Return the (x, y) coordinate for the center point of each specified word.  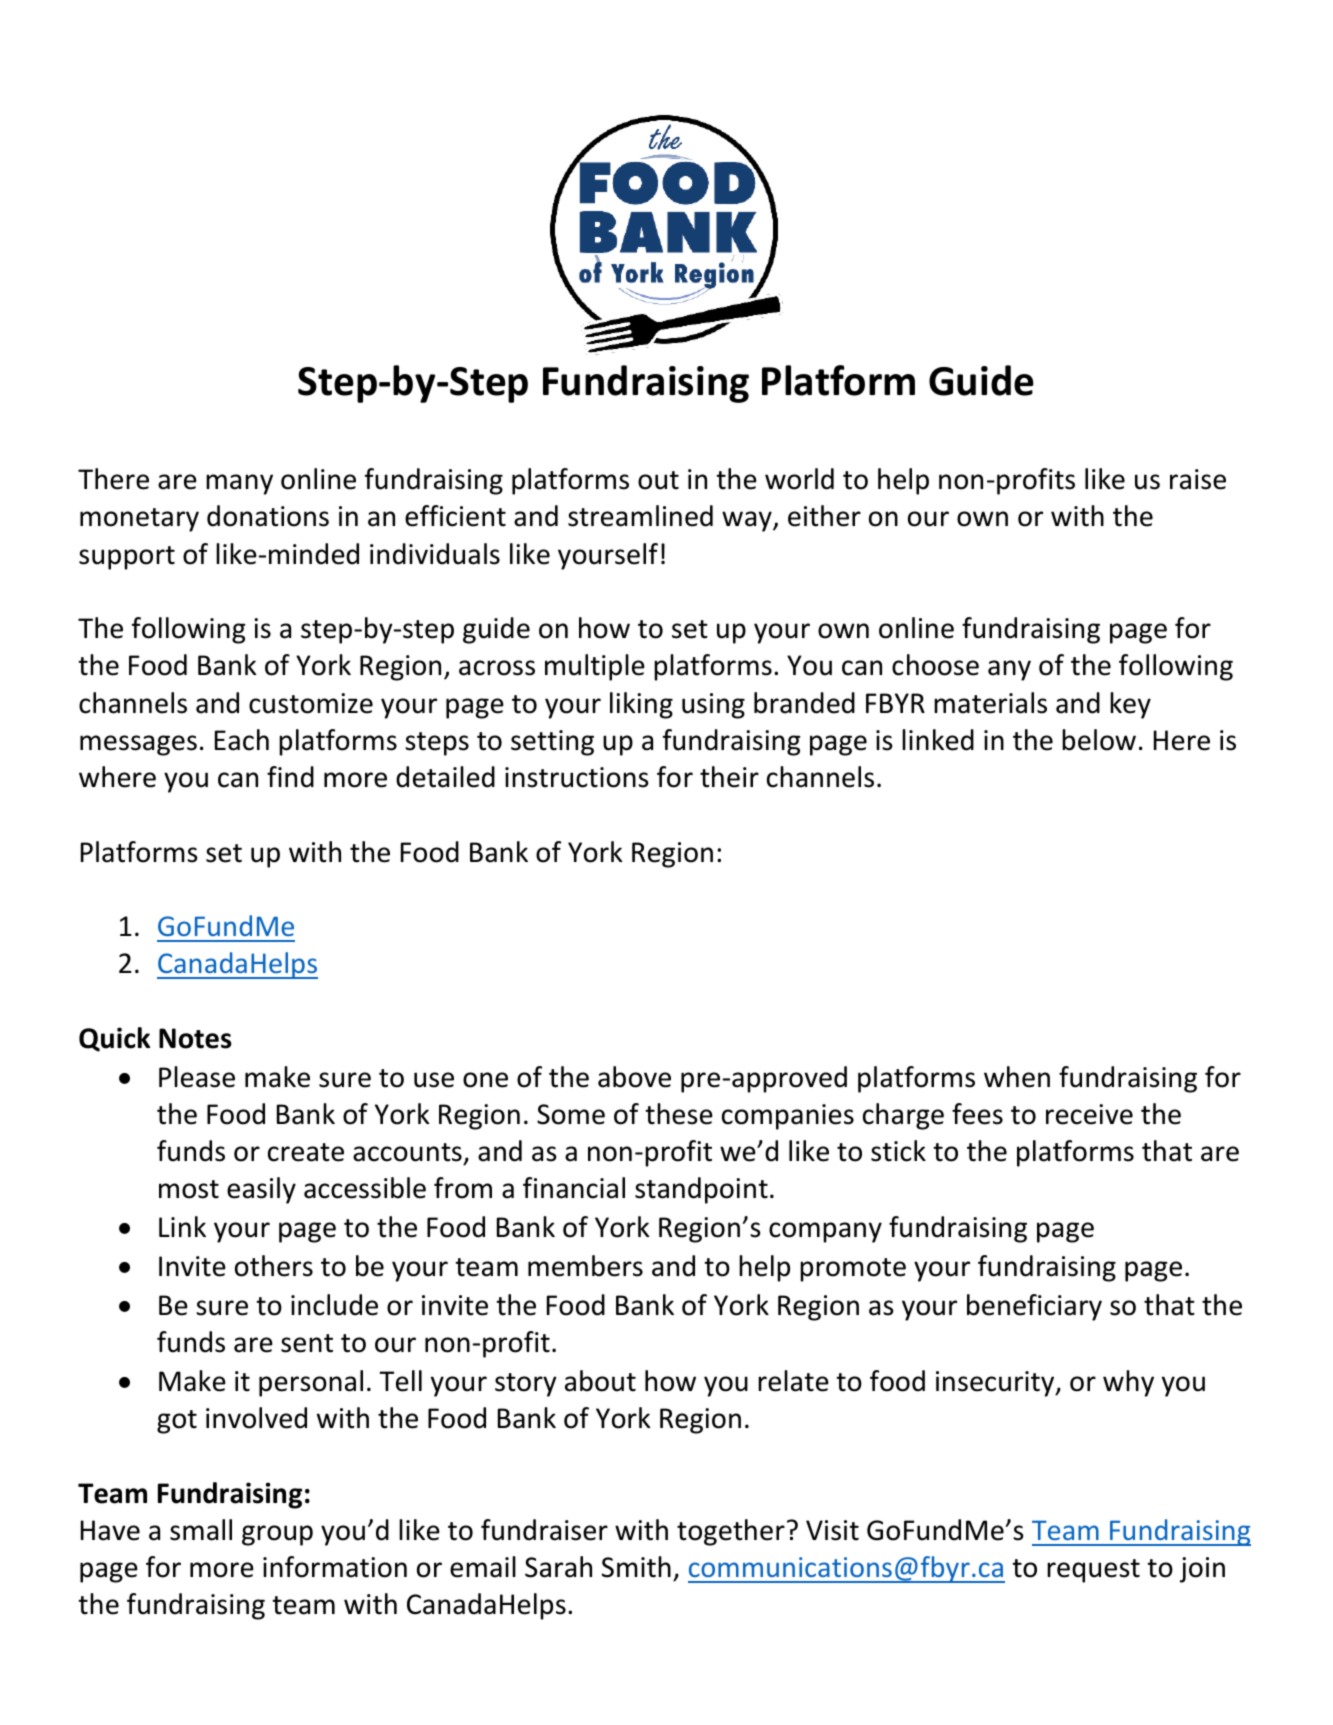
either (824, 516)
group (277, 1535)
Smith (636, 1567)
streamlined (640, 516)
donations (268, 516)
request (1093, 1571)
